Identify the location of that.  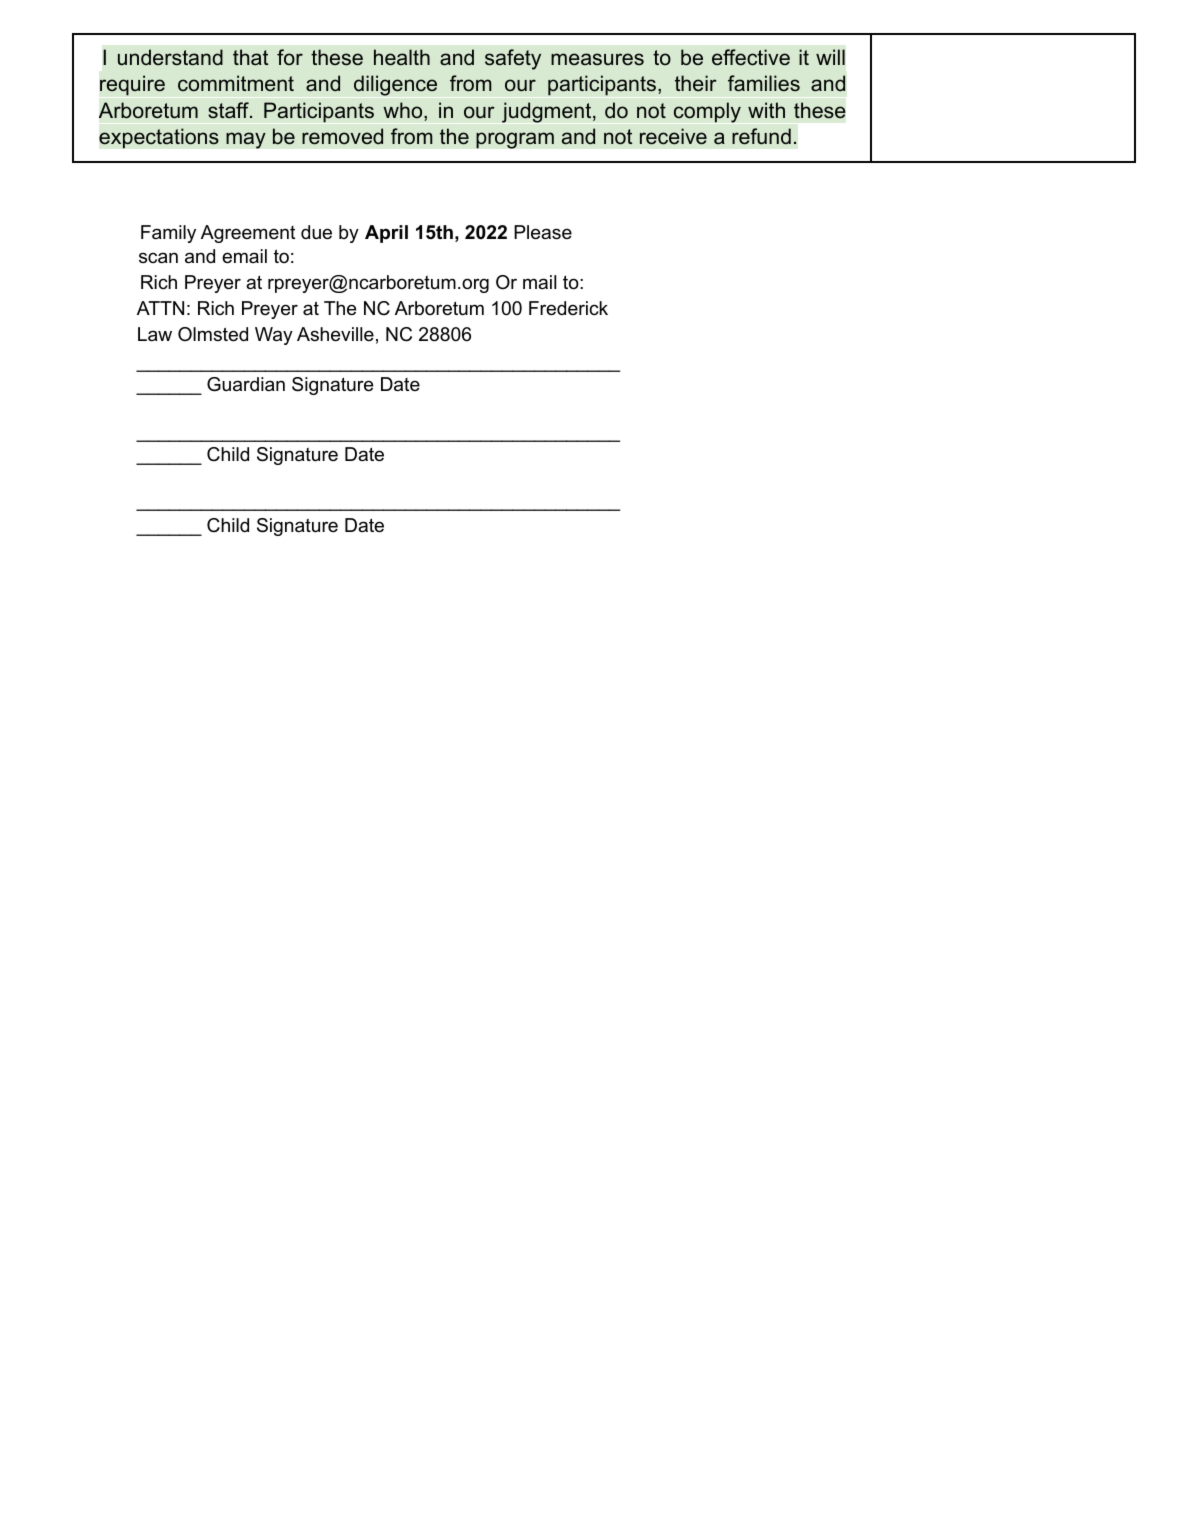
(250, 57).
